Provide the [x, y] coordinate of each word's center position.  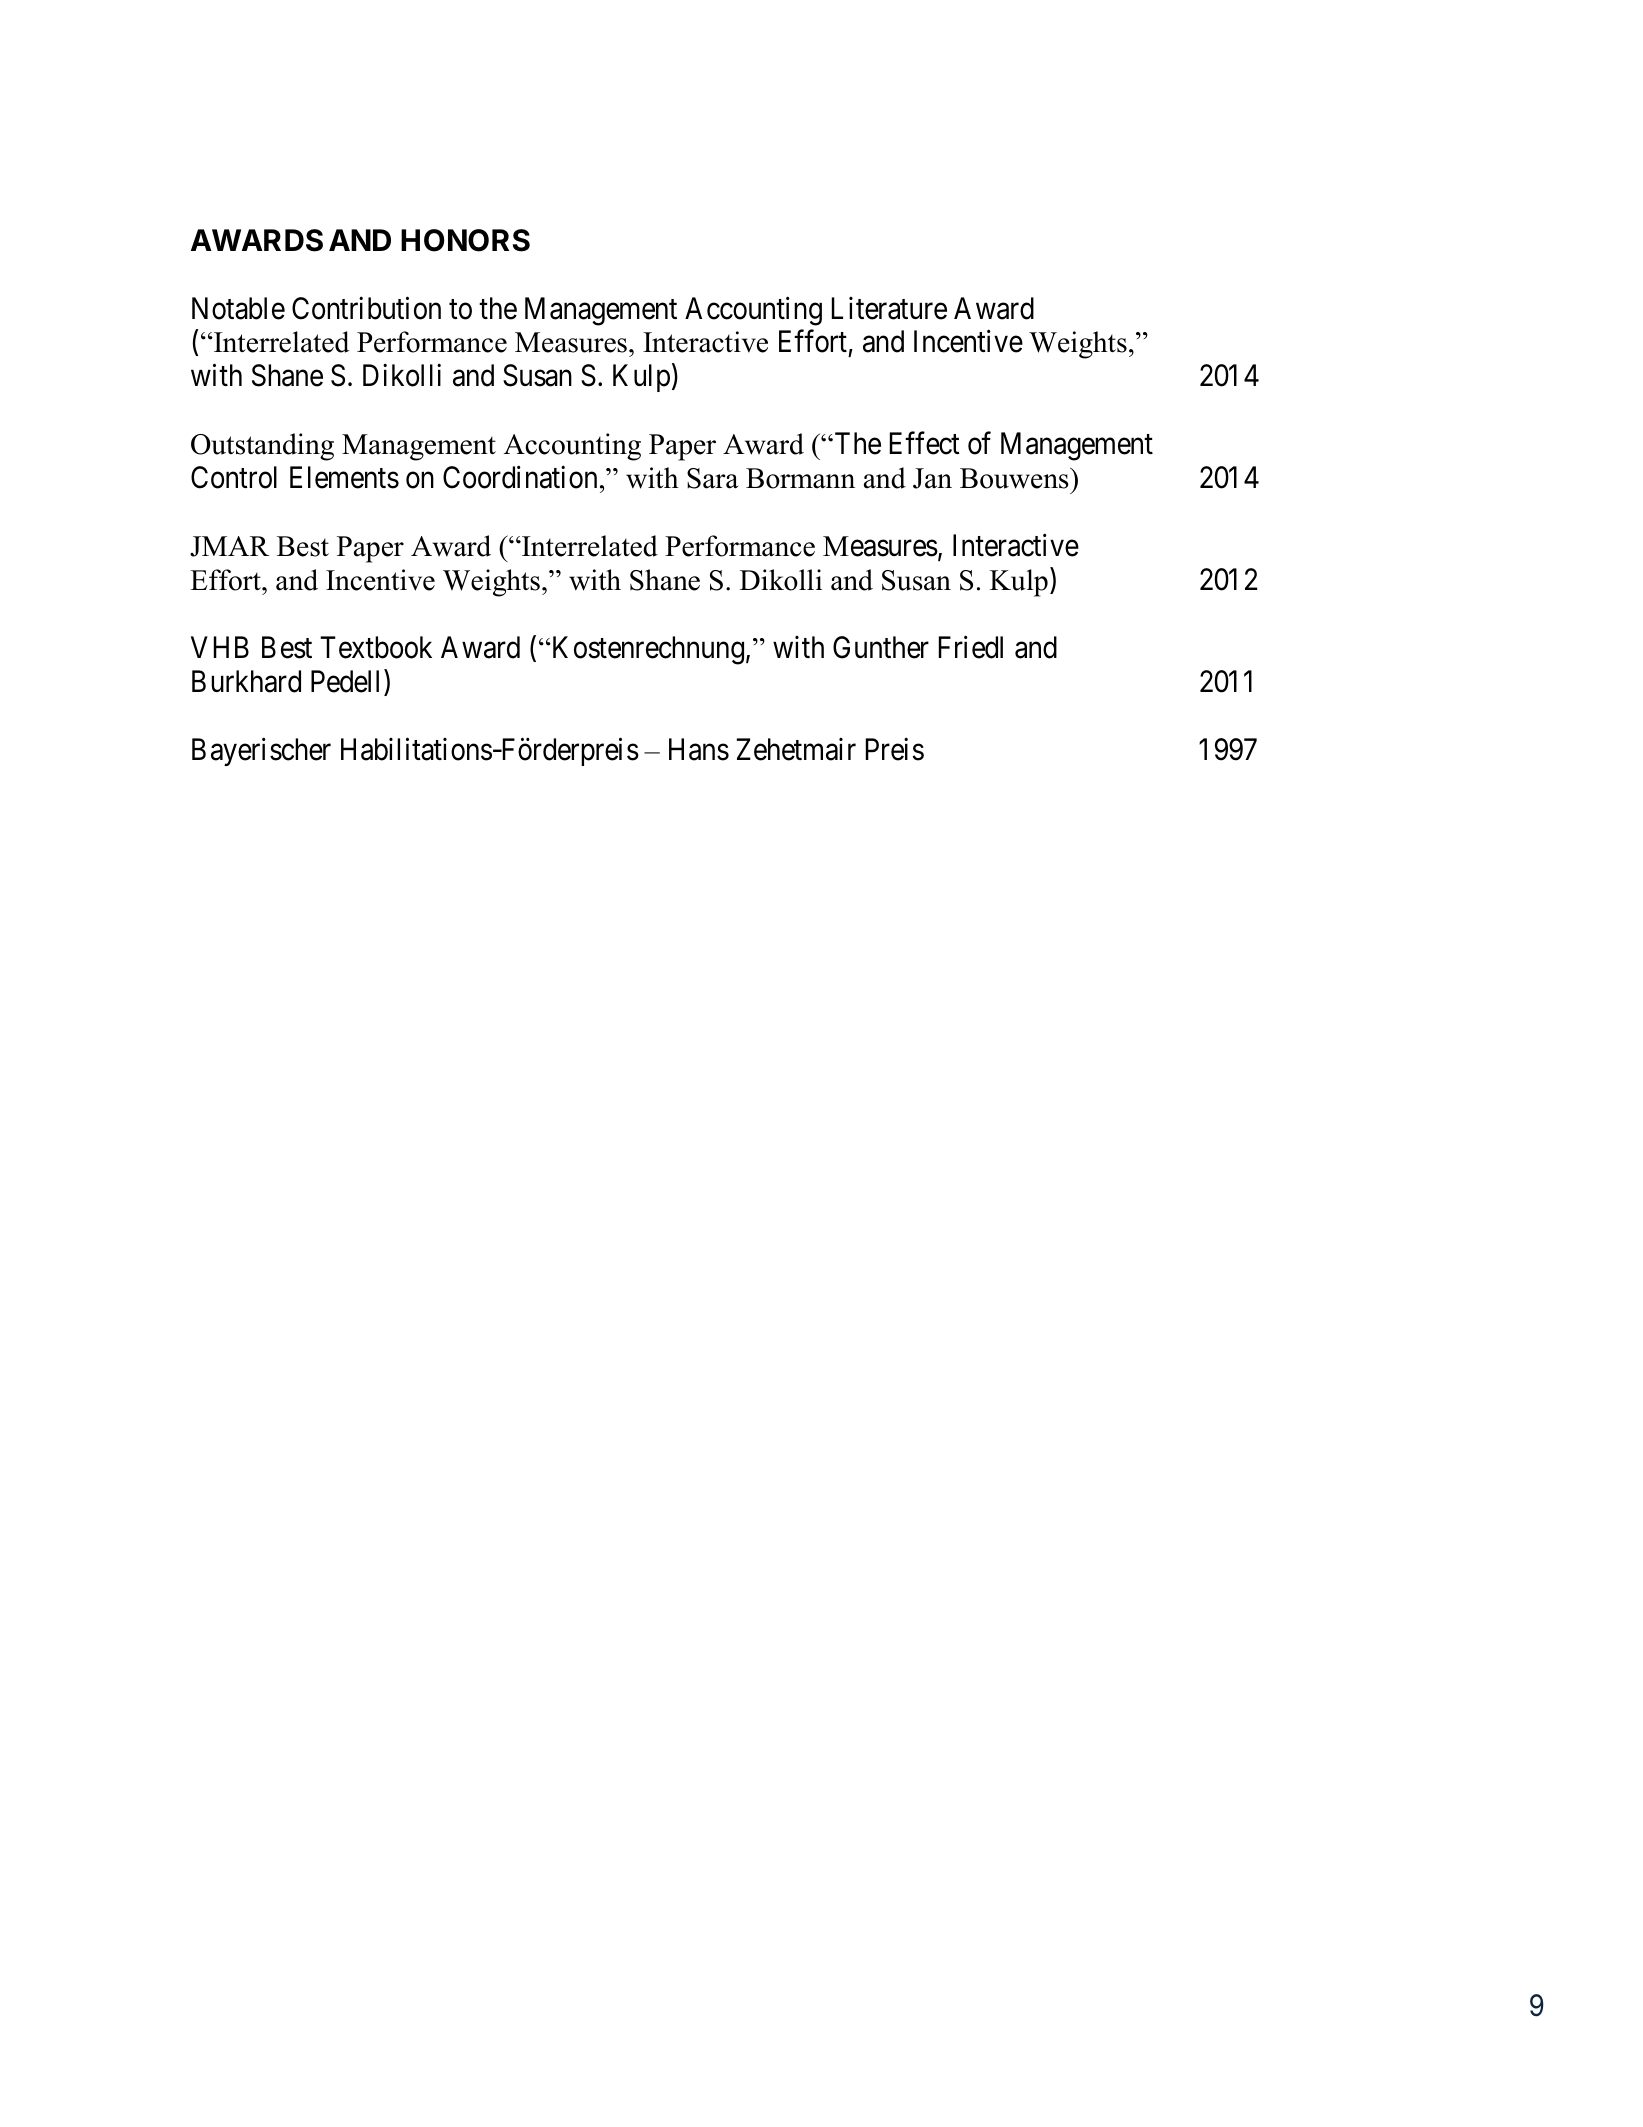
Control [234, 477]
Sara [712, 478]
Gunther [881, 647]
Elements [344, 477]
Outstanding [262, 447]
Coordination [520, 477]
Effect [925, 443]
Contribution [366, 308]
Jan [932, 478]
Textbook [376, 647]
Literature [889, 308]
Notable [238, 308]
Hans [699, 750]
